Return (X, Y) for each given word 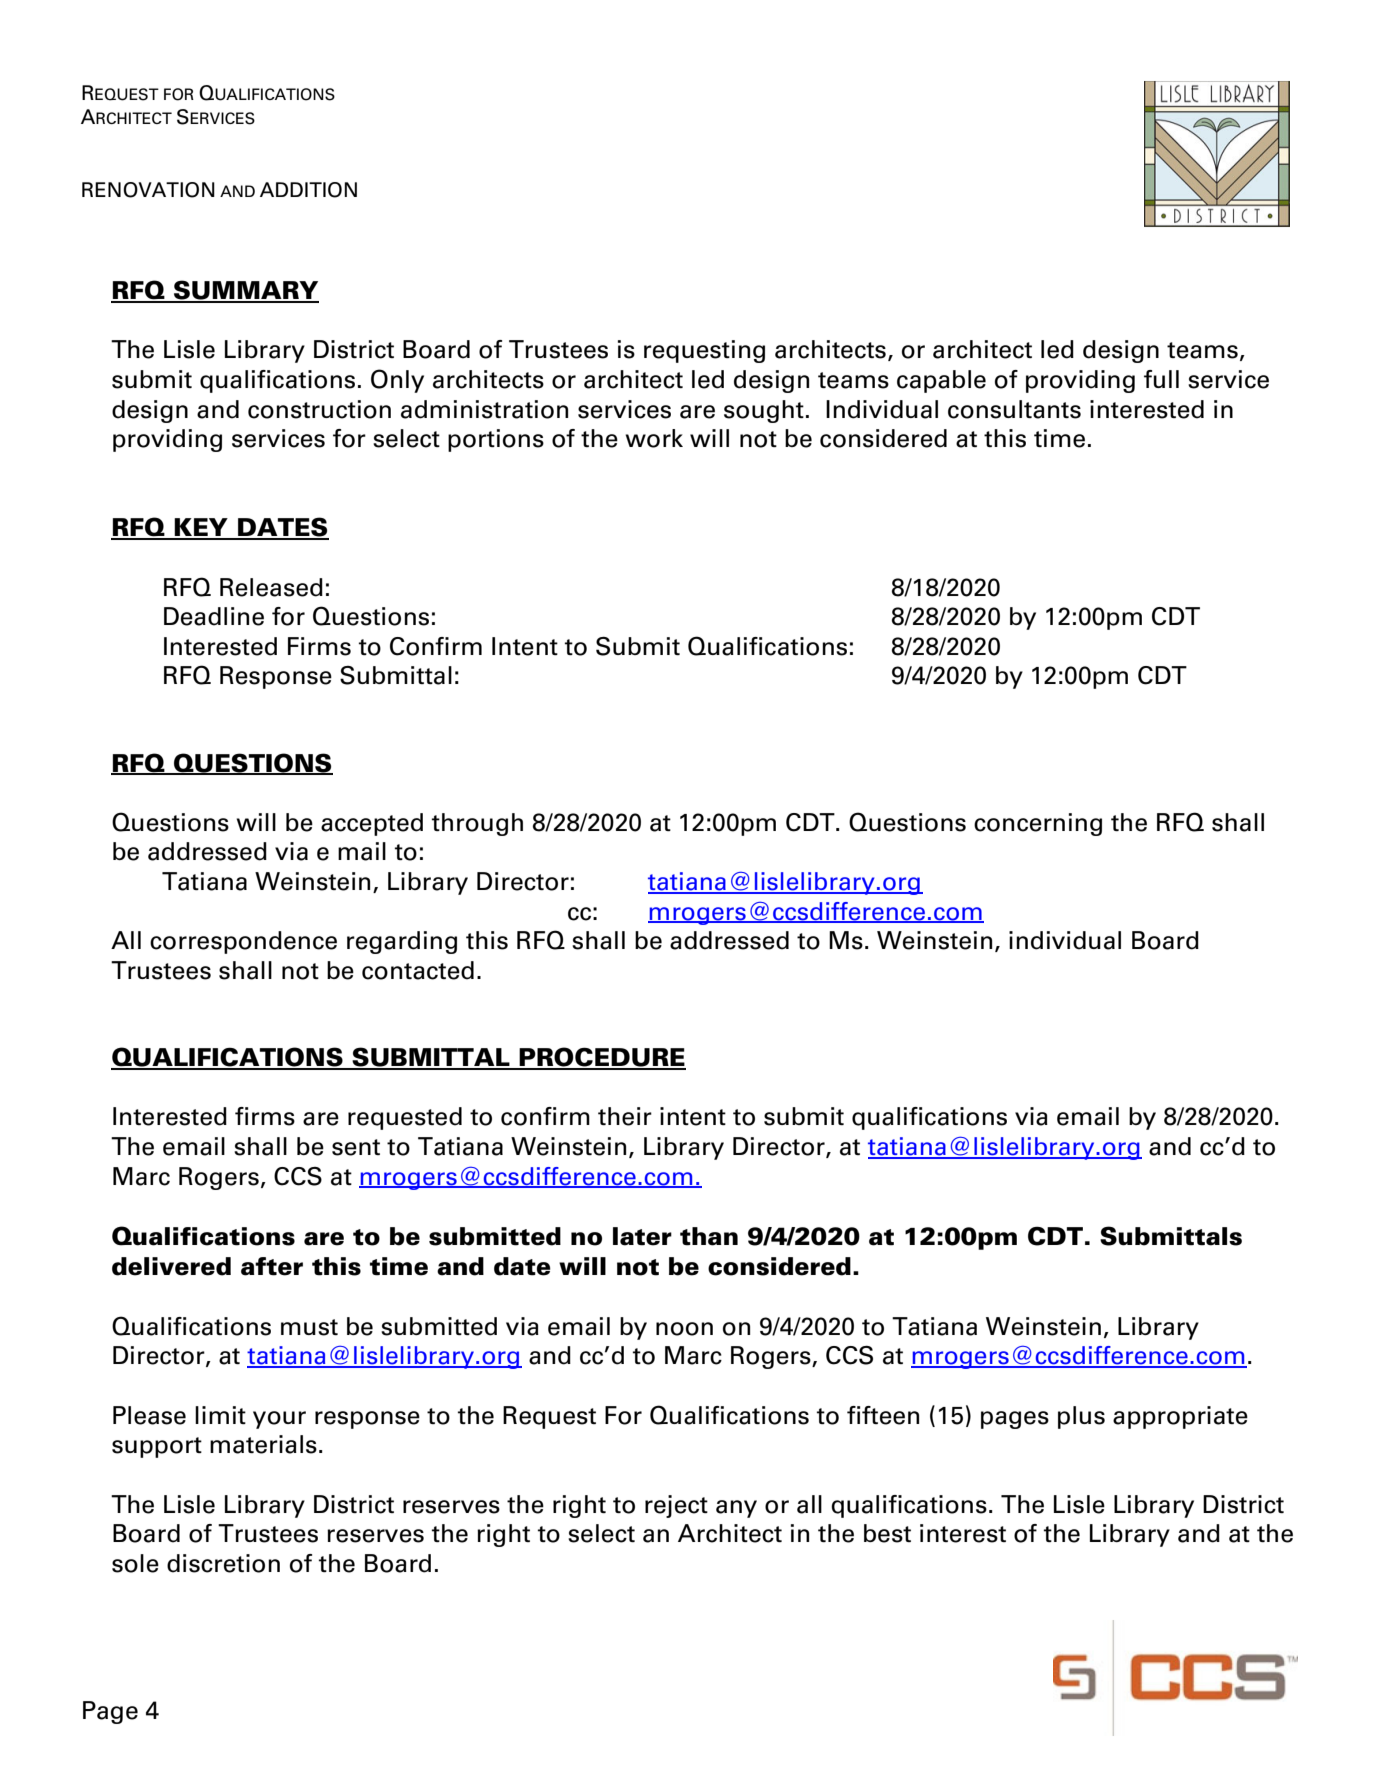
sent (356, 1147)
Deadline (214, 616)
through (477, 824)
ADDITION (308, 190)
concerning (1038, 824)
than (709, 1236)
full (1161, 379)
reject (676, 1506)
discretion (223, 1563)
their (625, 1116)
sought (764, 411)
